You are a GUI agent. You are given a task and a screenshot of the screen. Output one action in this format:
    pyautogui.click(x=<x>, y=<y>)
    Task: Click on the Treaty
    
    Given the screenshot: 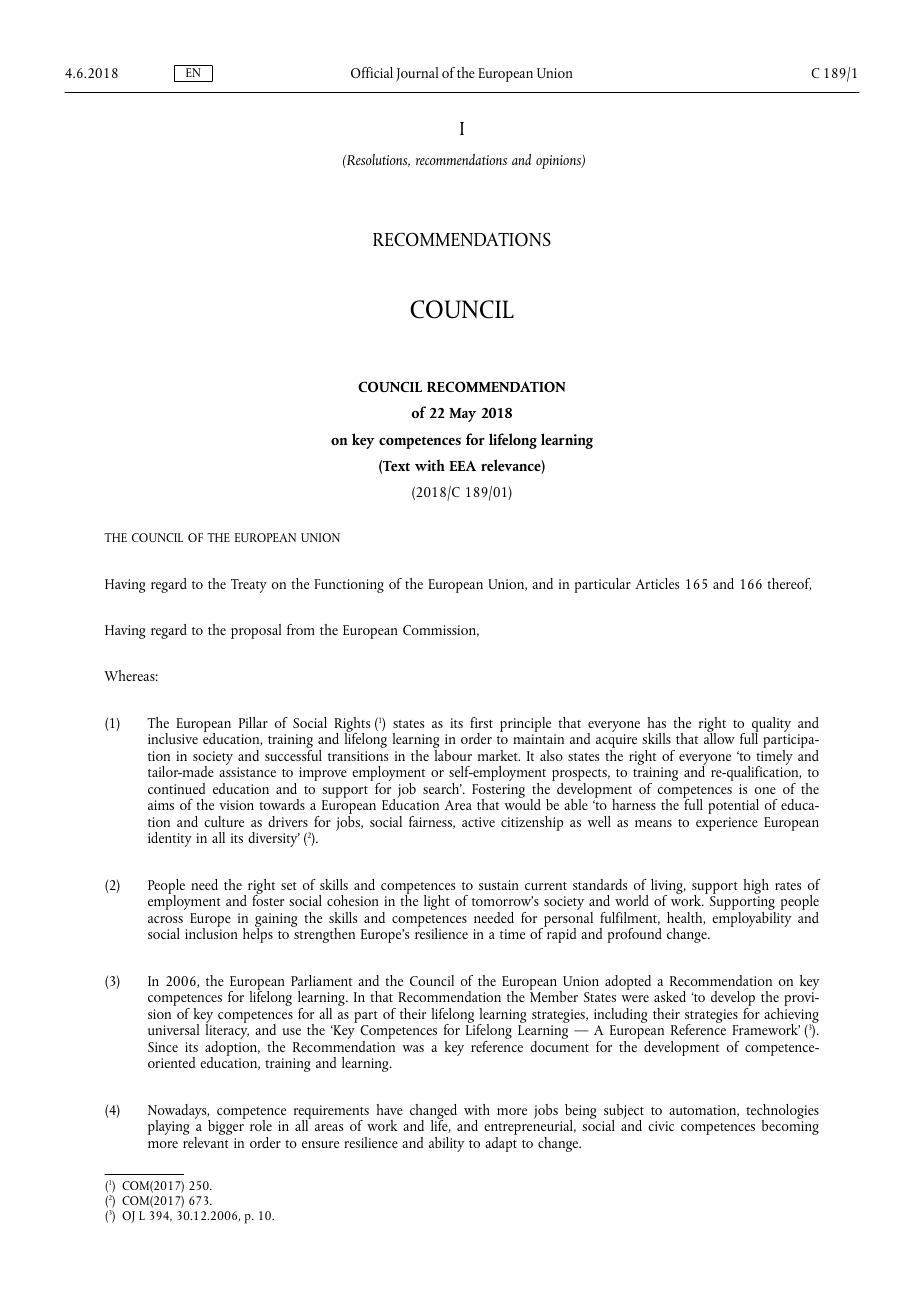 What is the action you would take?
    pyautogui.click(x=249, y=586)
